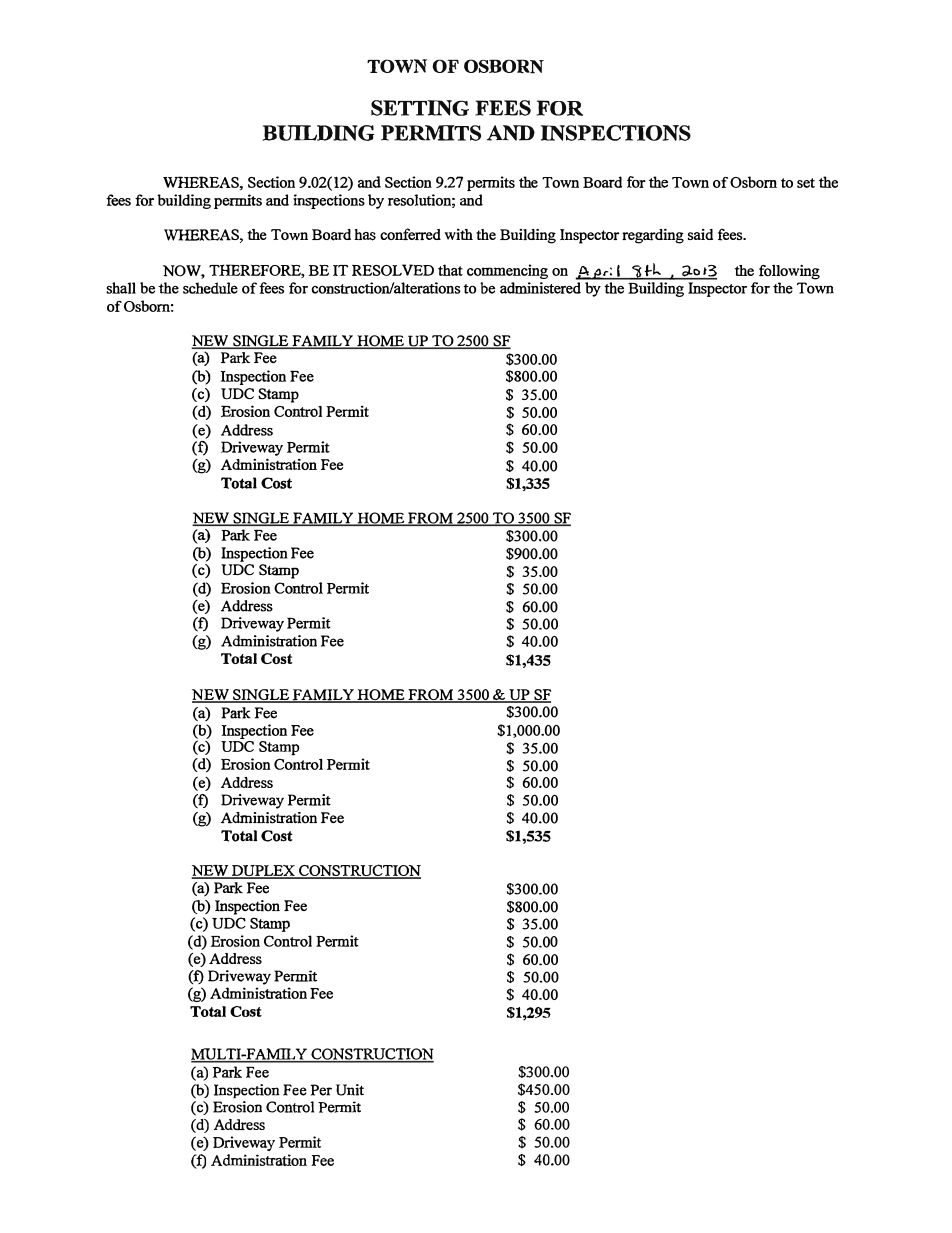  What do you see at coordinates (263, 872) in the page?
I see `DUPLEX` at bounding box center [263, 872].
